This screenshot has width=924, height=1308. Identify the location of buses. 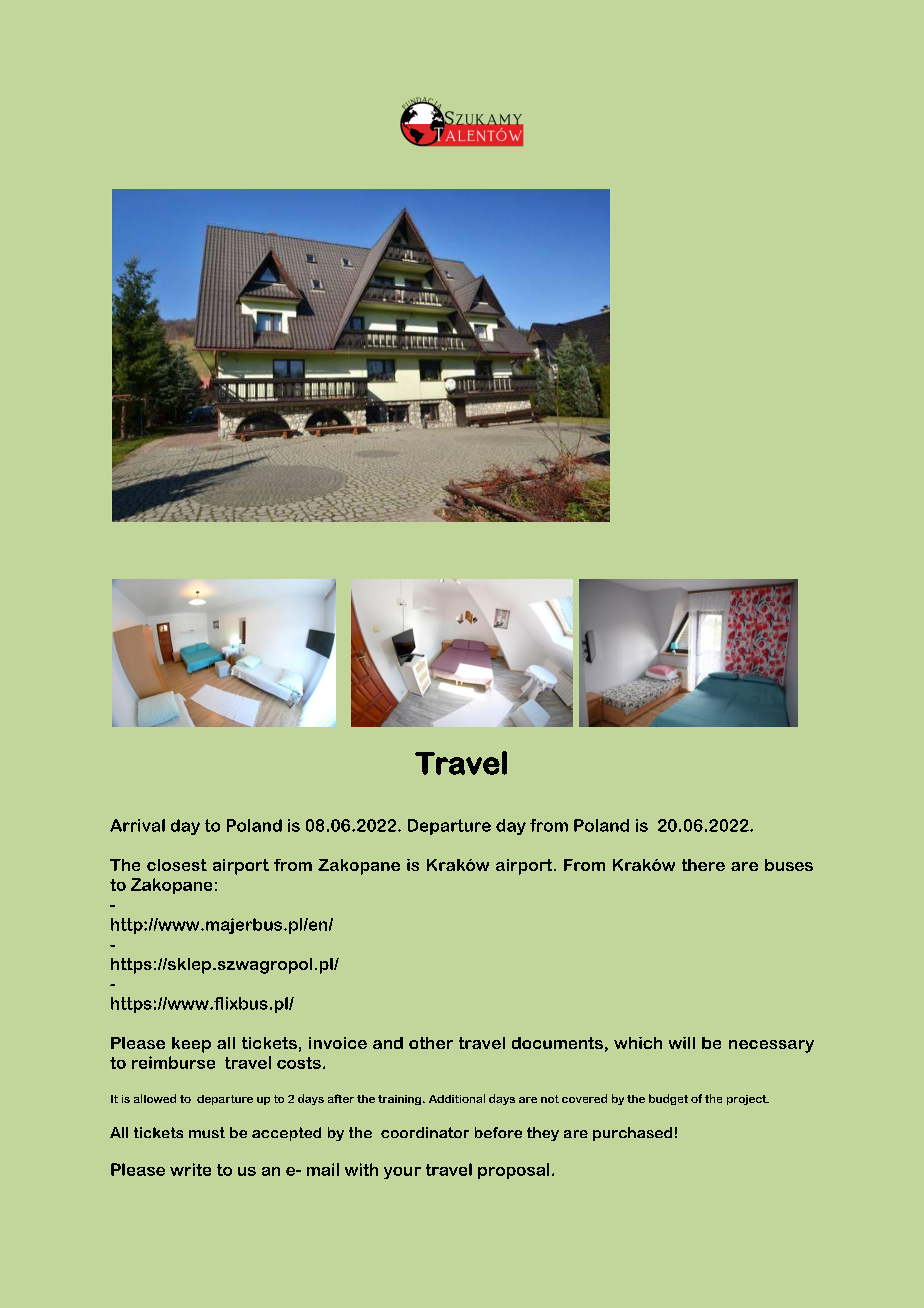
(789, 865).
